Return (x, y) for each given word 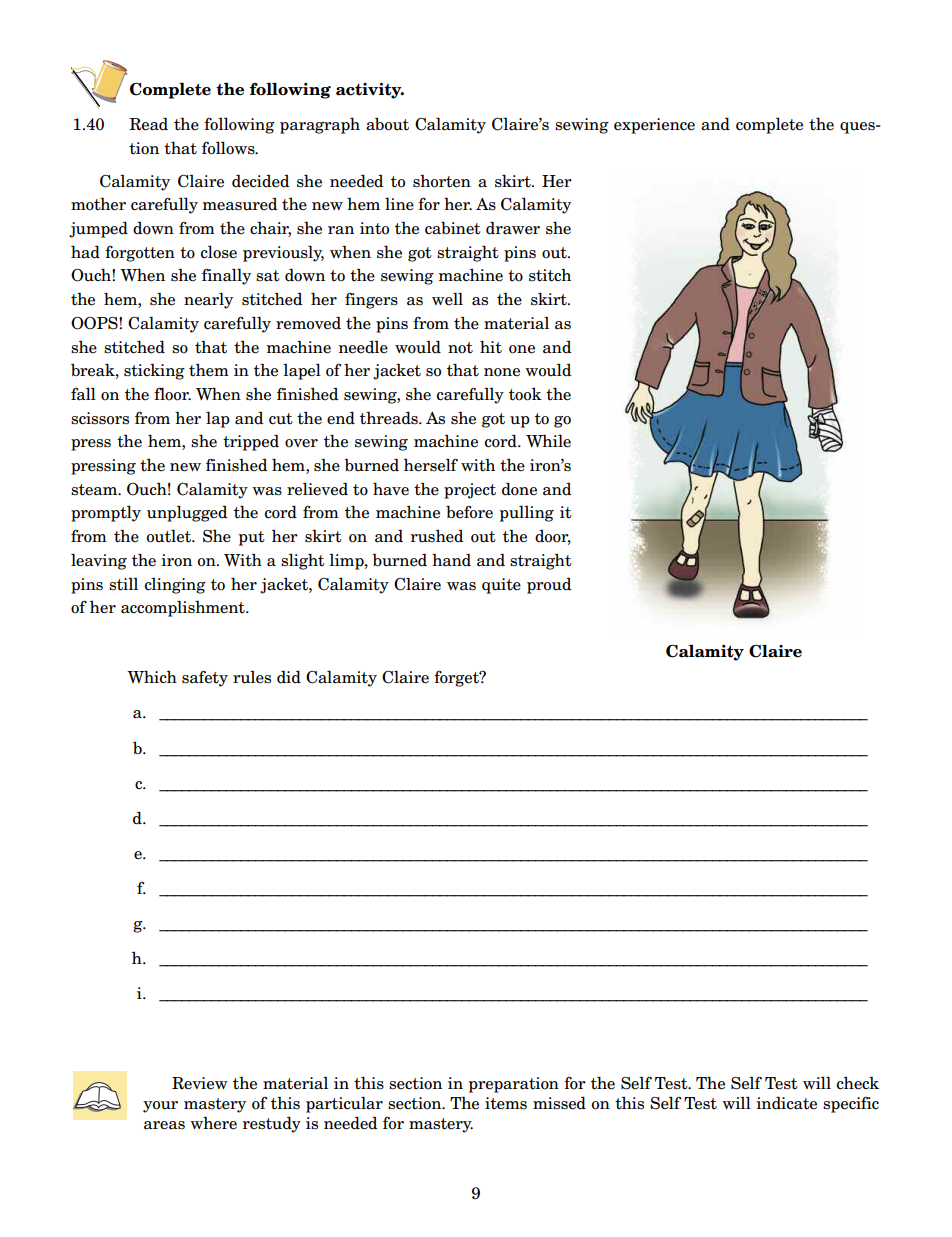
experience (654, 126)
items (506, 1103)
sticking (154, 372)
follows (229, 148)
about (387, 124)
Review (200, 1083)
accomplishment (184, 608)
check (857, 1083)
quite (501, 586)
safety (205, 678)
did (289, 677)
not (460, 348)
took (525, 394)
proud (549, 586)
